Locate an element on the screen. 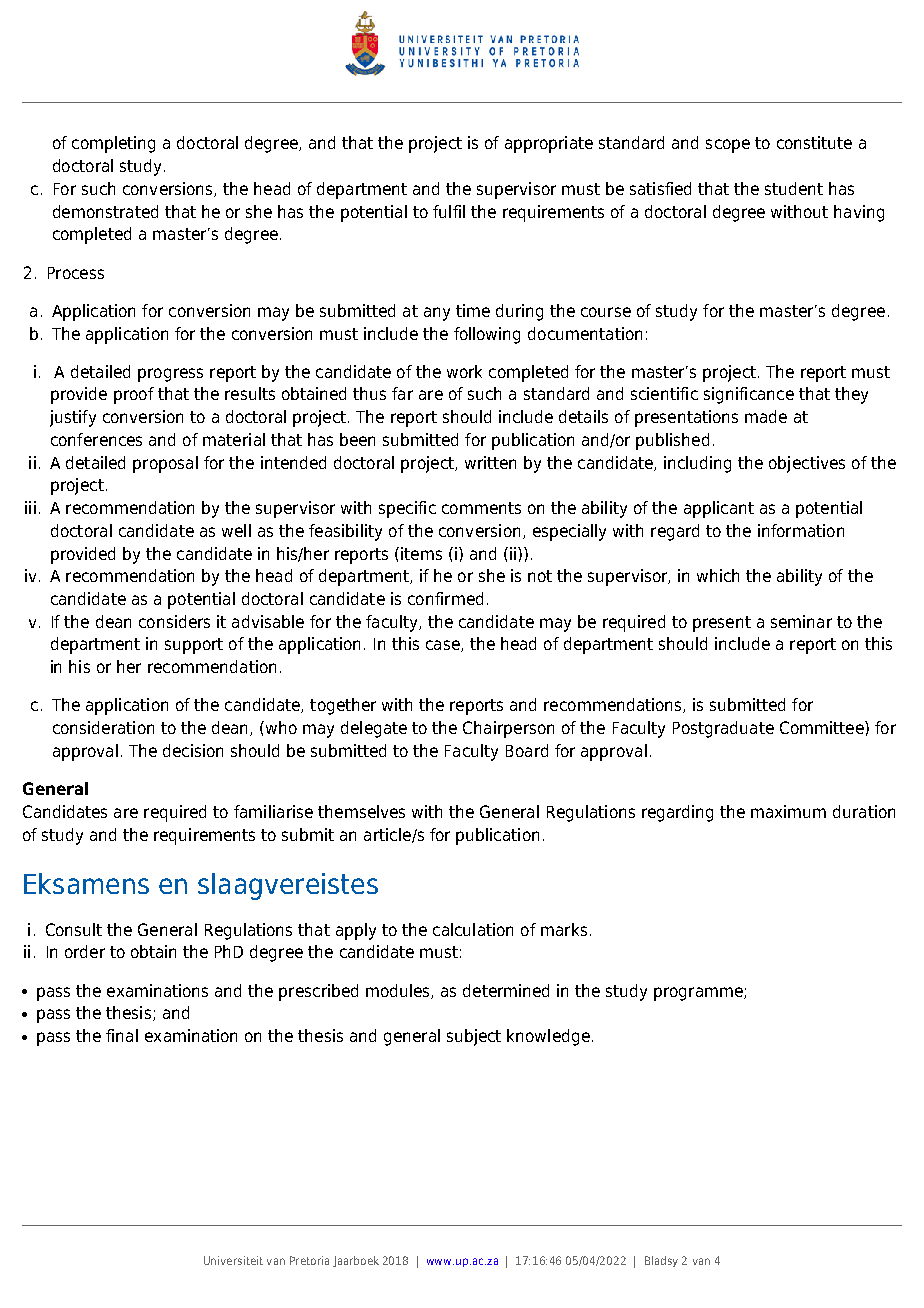 Image resolution: width=924 pixels, height=1308 pixels. calculation is located at coordinates (473, 929).
